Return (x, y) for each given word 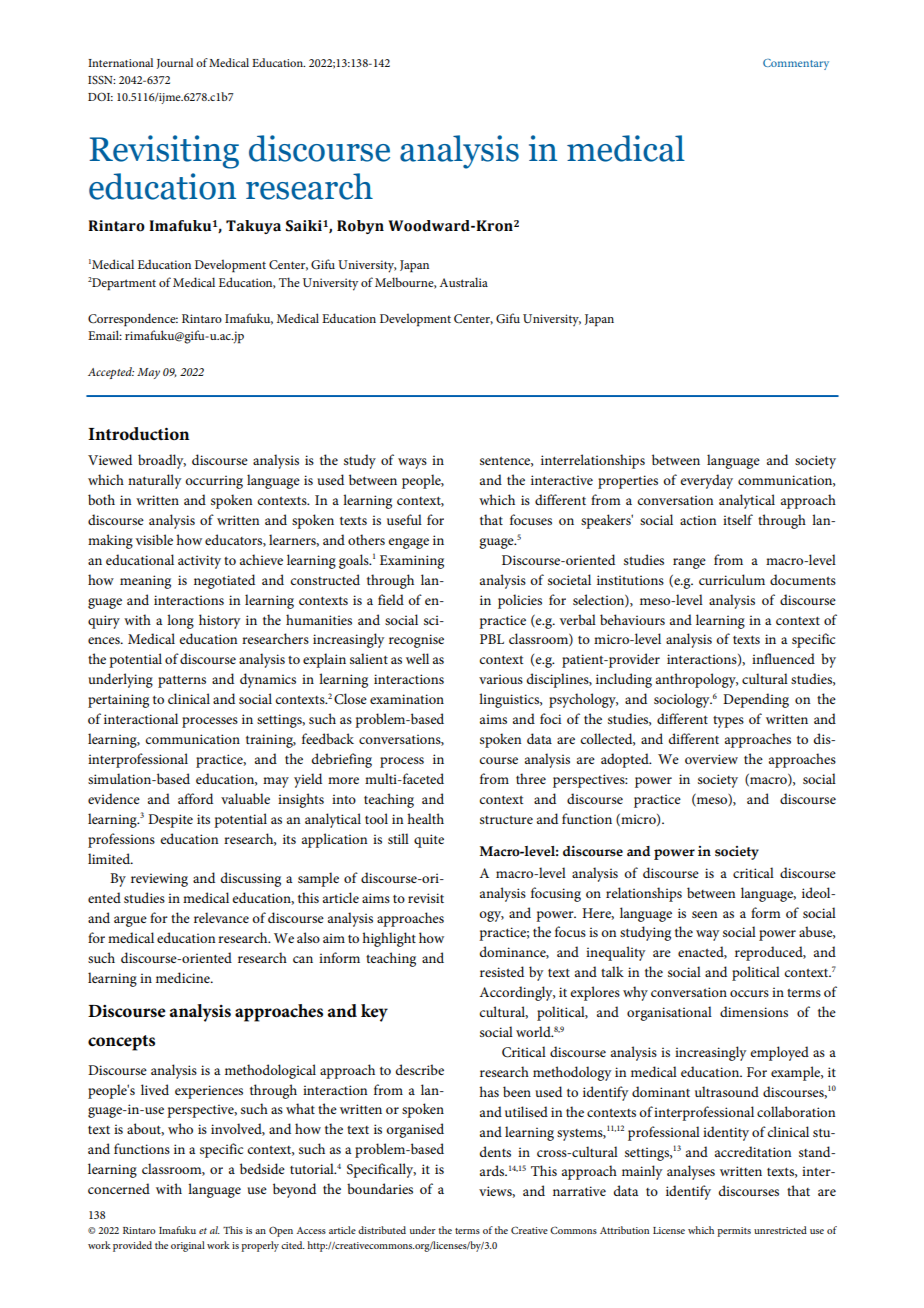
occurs (749, 993)
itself (738, 519)
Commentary (796, 64)
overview (711, 759)
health (425, 818)
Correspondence (133, 320)
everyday (706, 481)
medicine (184, 977)
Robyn (360, 227)
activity (199, 562)
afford (195, 798)
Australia (463, 282)
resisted (502, 971)
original (188, 1246)
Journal (175, 63)
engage (408, 543)
